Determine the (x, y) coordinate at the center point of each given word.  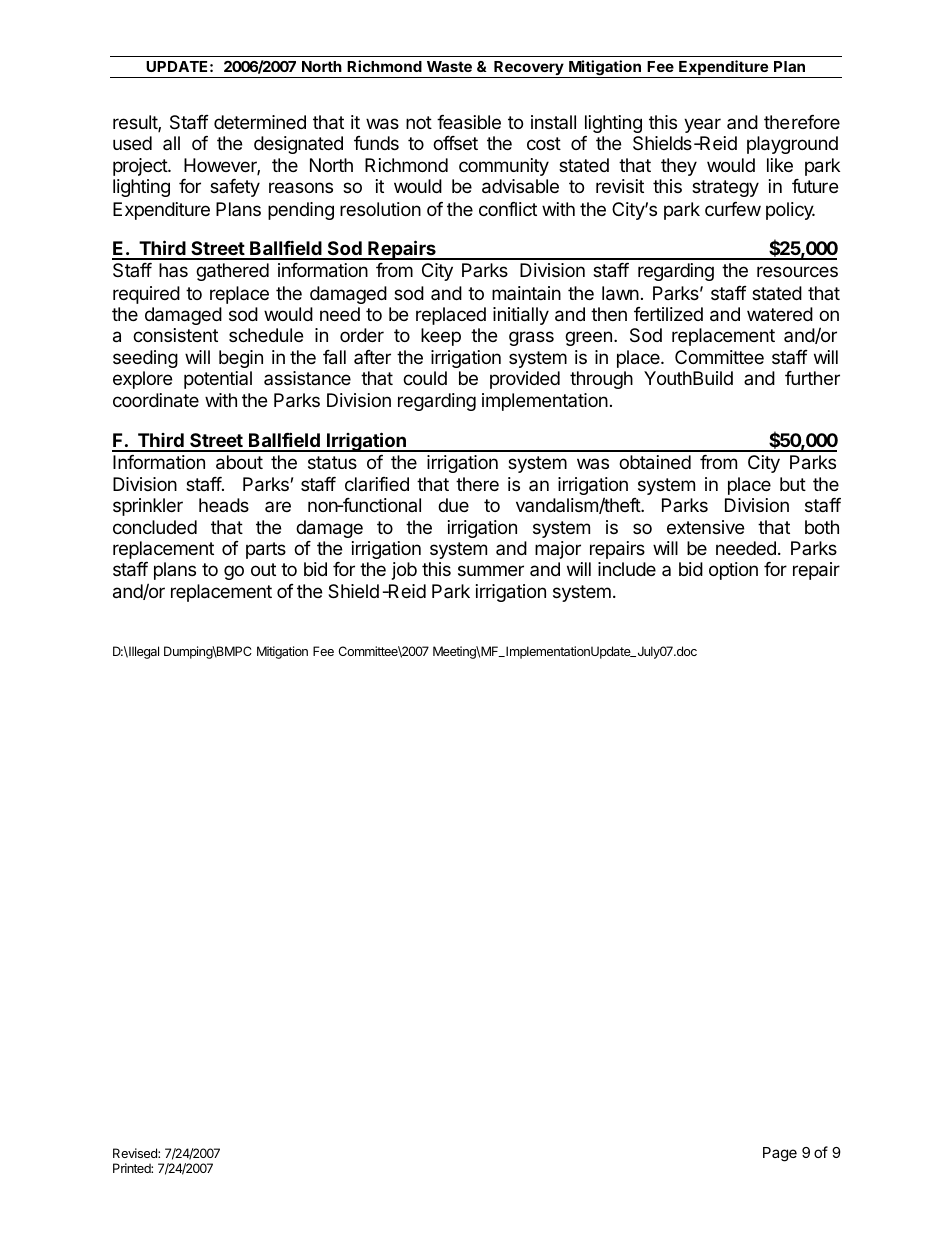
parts (266, 550)
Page (780, 1154)
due (453, 505)
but (793, 484)
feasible (469, 122)
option (733, 571)
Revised (136, 1153)
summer (491, 570)
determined (260, 122)
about (239, 462)
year (702, 125)
